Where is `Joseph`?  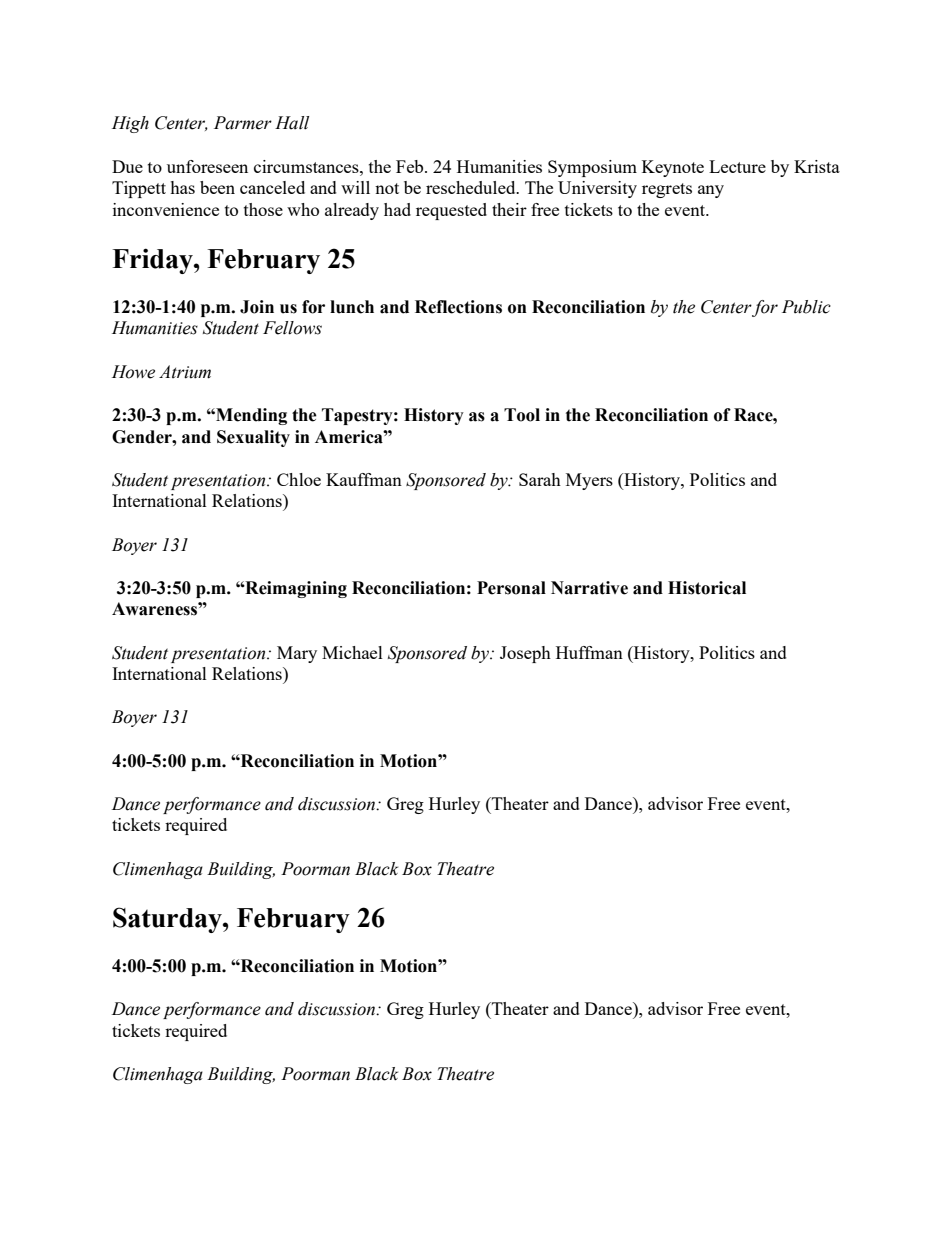 Joseph is located at coordinates (525, 654).
